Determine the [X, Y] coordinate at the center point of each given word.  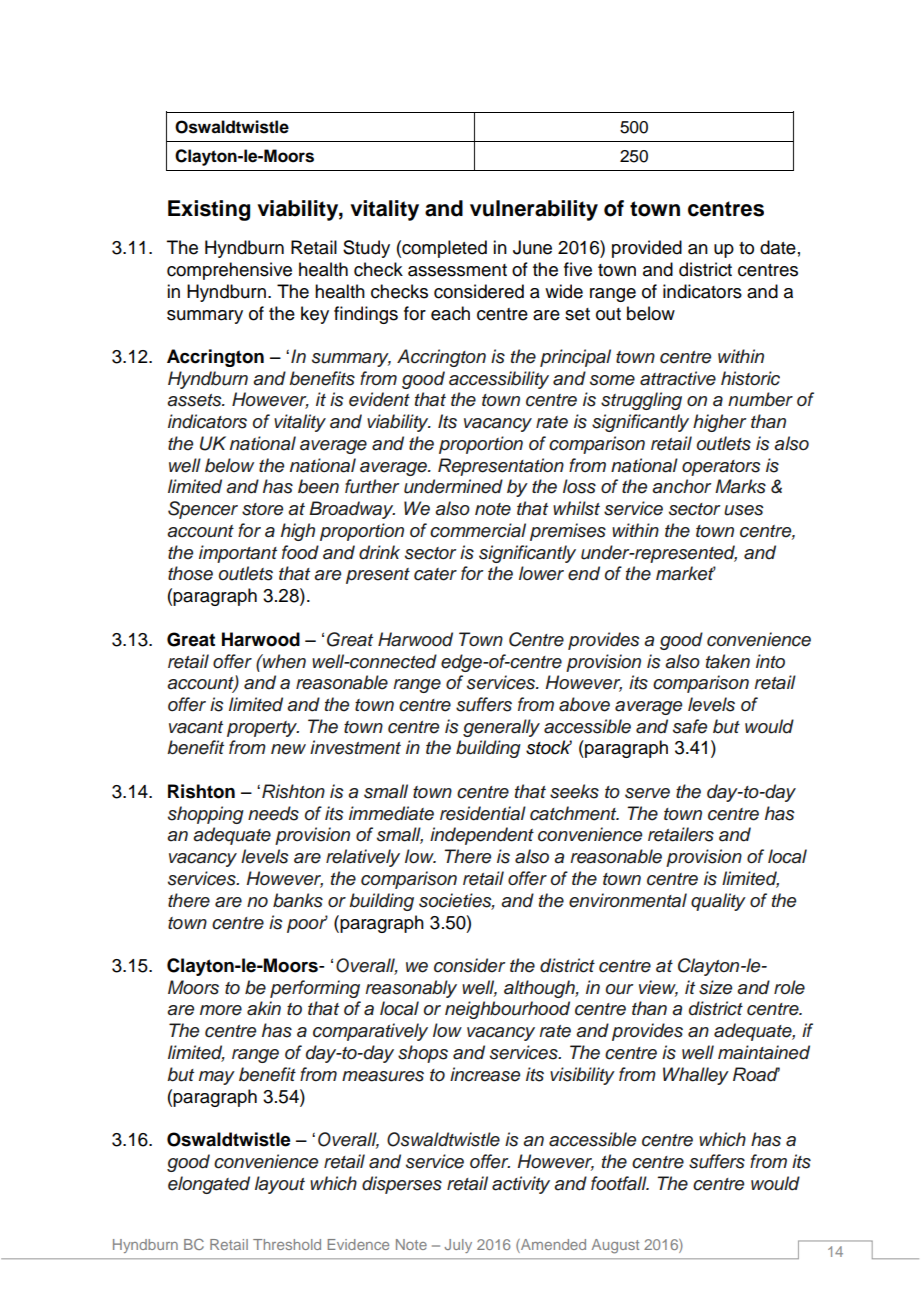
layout [280, 1185]
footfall [620, 1183]
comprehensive [229, 271]
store [262, 509]
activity [521, 1185]
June [532, 247]
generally [501, 728]
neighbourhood [507, 1010]
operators [721, 468]
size [715, 987]
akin [264, 1008]
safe [690, 726]
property [263, 729]
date [778, 247]
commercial [478, 530]
